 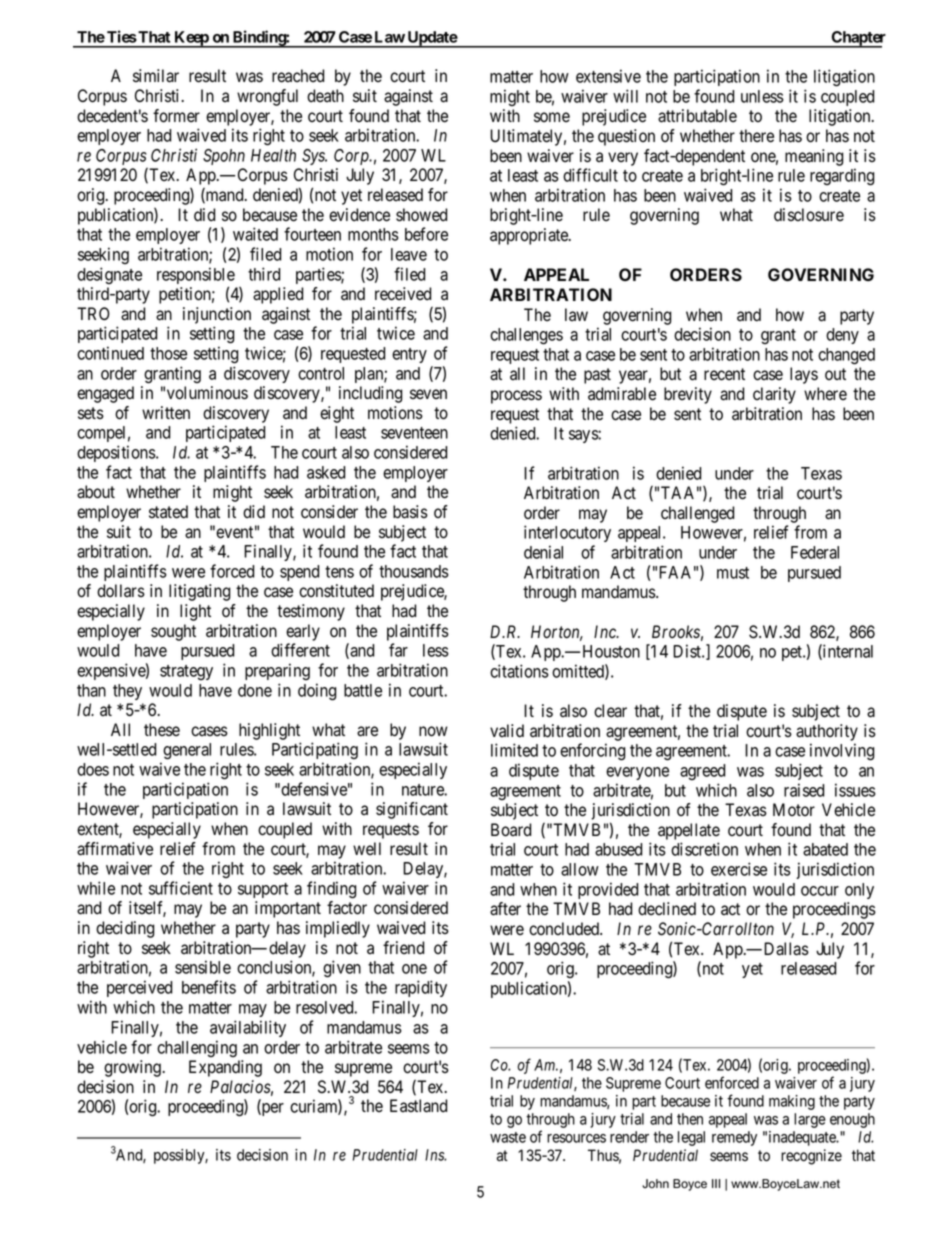 What do you see at coordinates (505, 909) in the screenshot?
I see `after` at bounding box center [505, 909].
